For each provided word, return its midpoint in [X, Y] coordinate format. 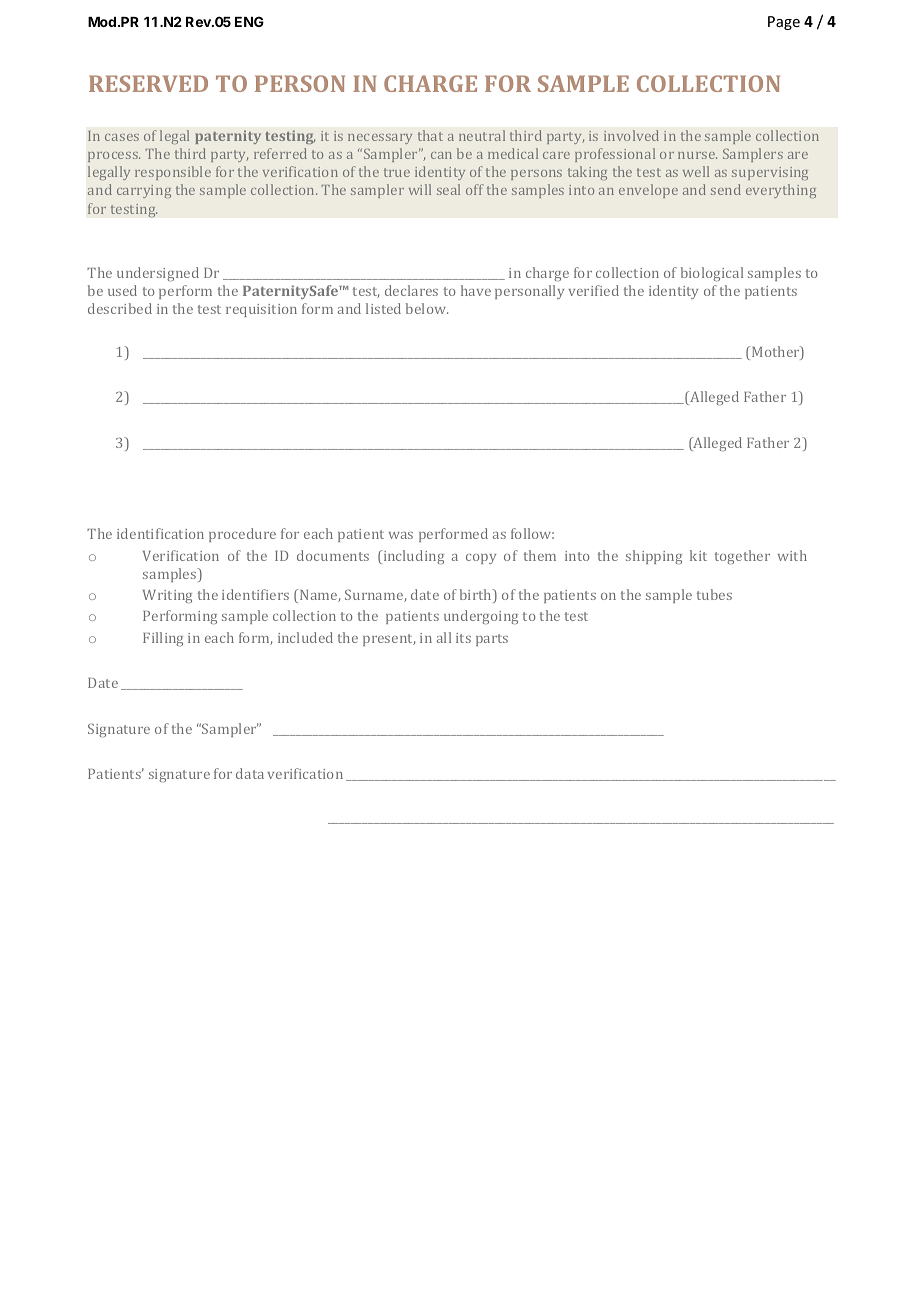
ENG [249, 21]
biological [712, 274]
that [430, 135]
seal [448, 189]
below [427, 308]
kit [698, 555]
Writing [167, 596]
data [250, 773]
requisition [261, 310]
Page [784, 23]
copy [481, 559]
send [726, 189]
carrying [144, 191]
